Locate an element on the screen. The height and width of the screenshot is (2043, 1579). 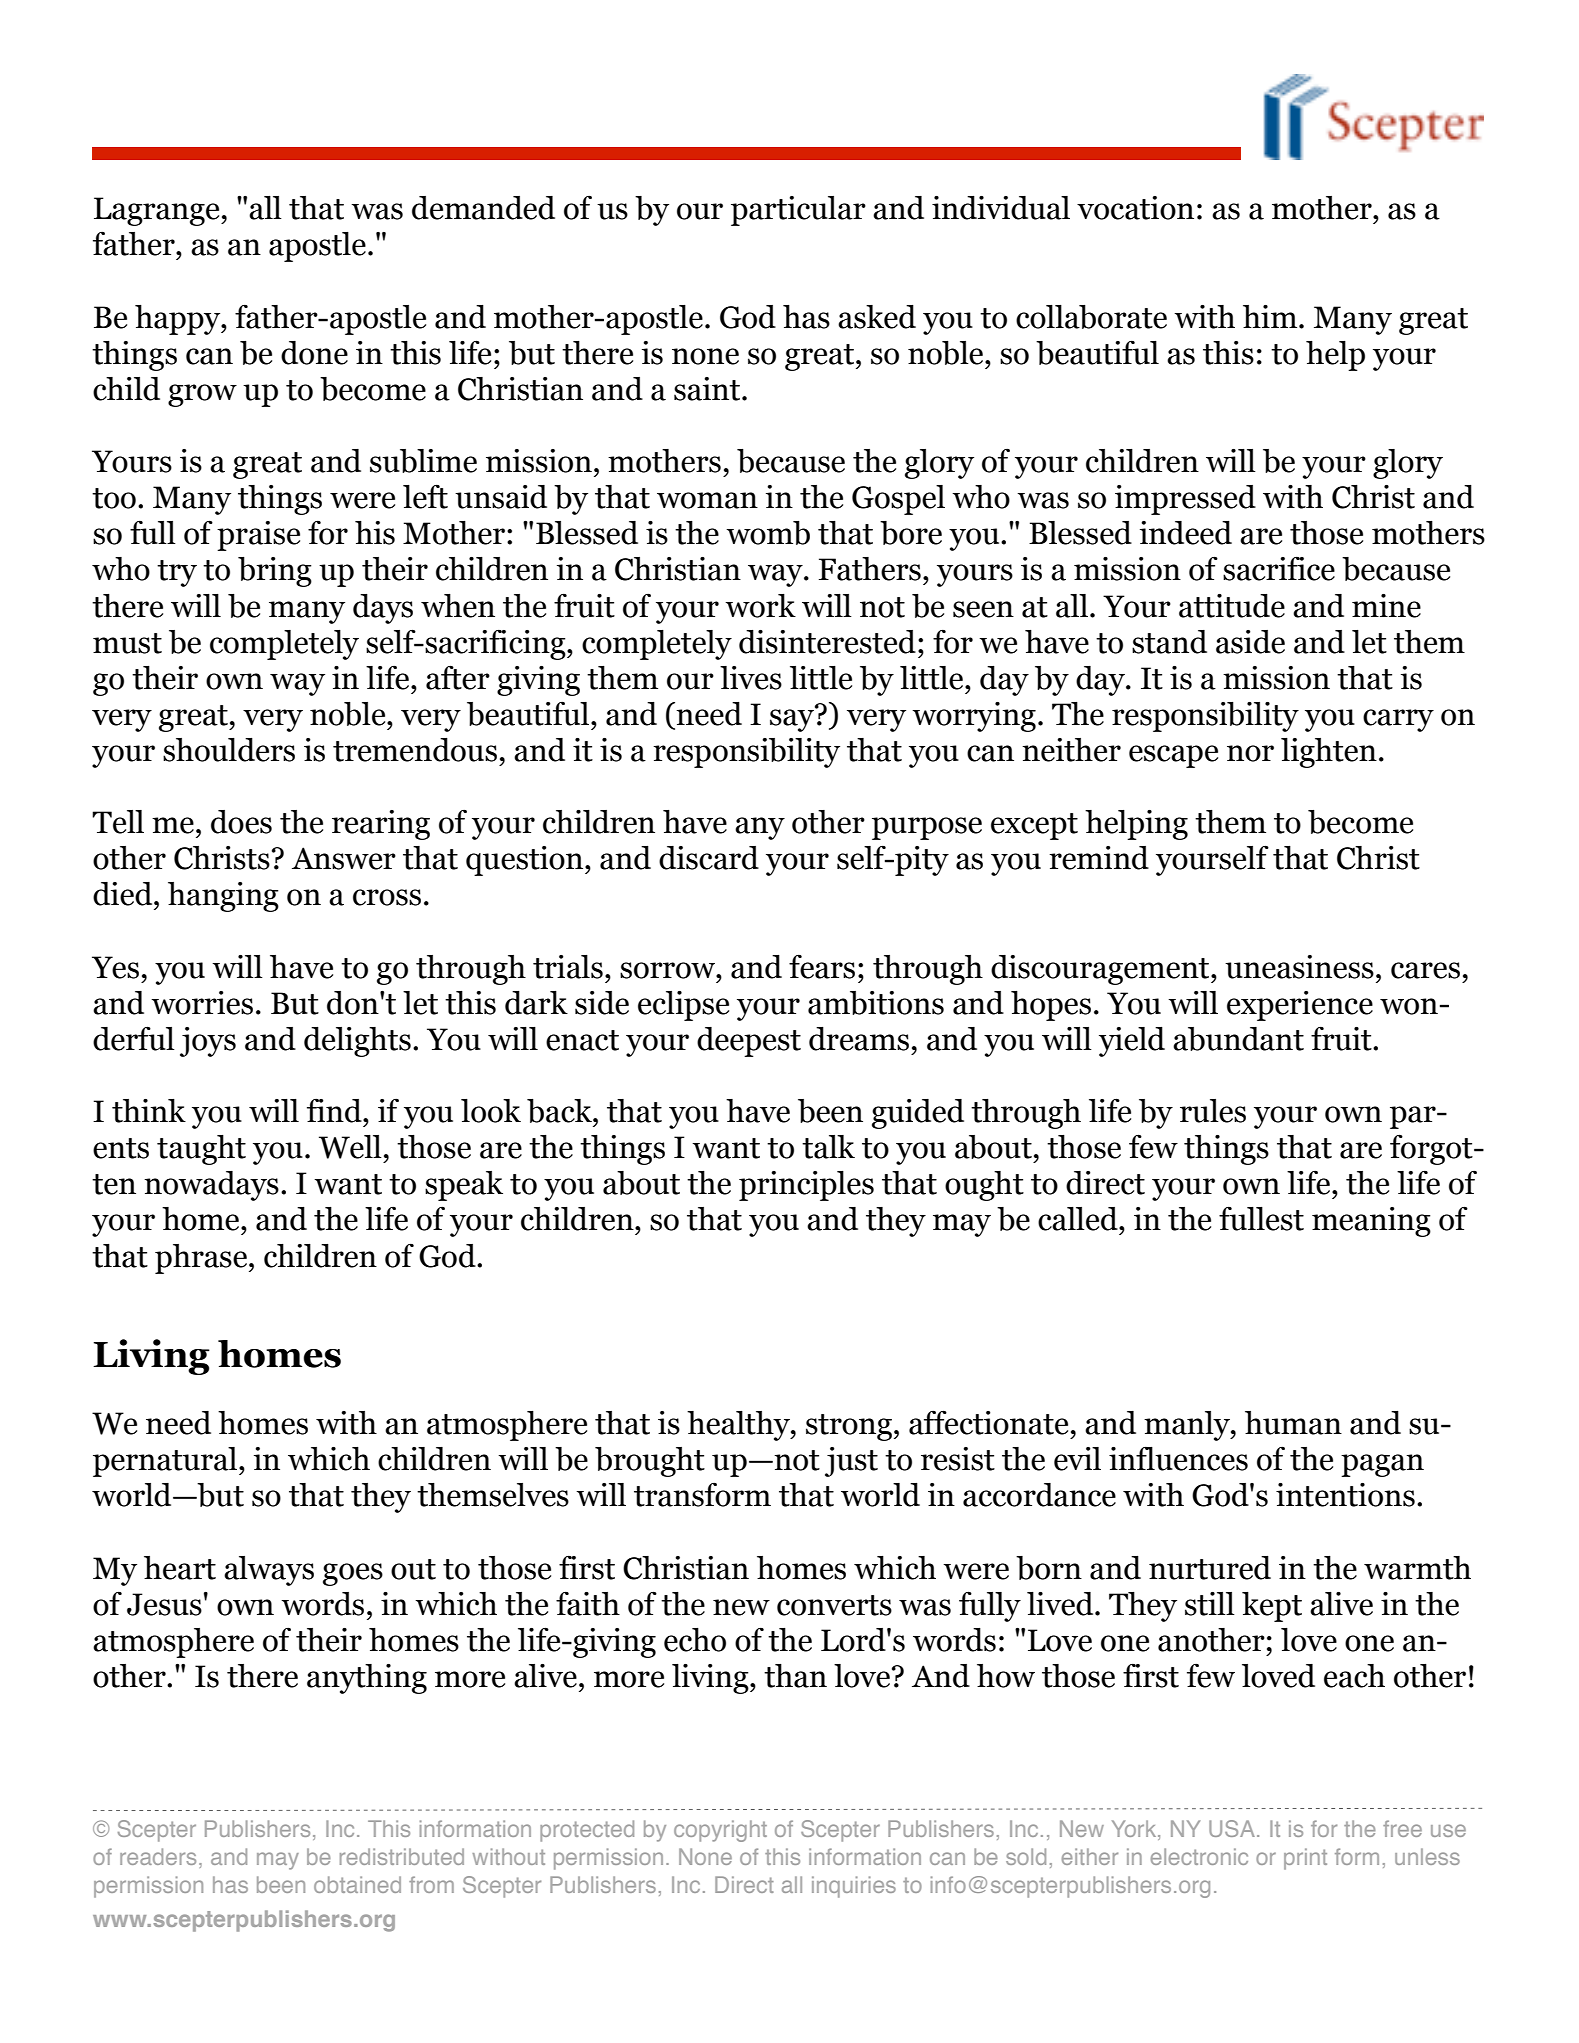
work is located at coordinates (760, 606).
